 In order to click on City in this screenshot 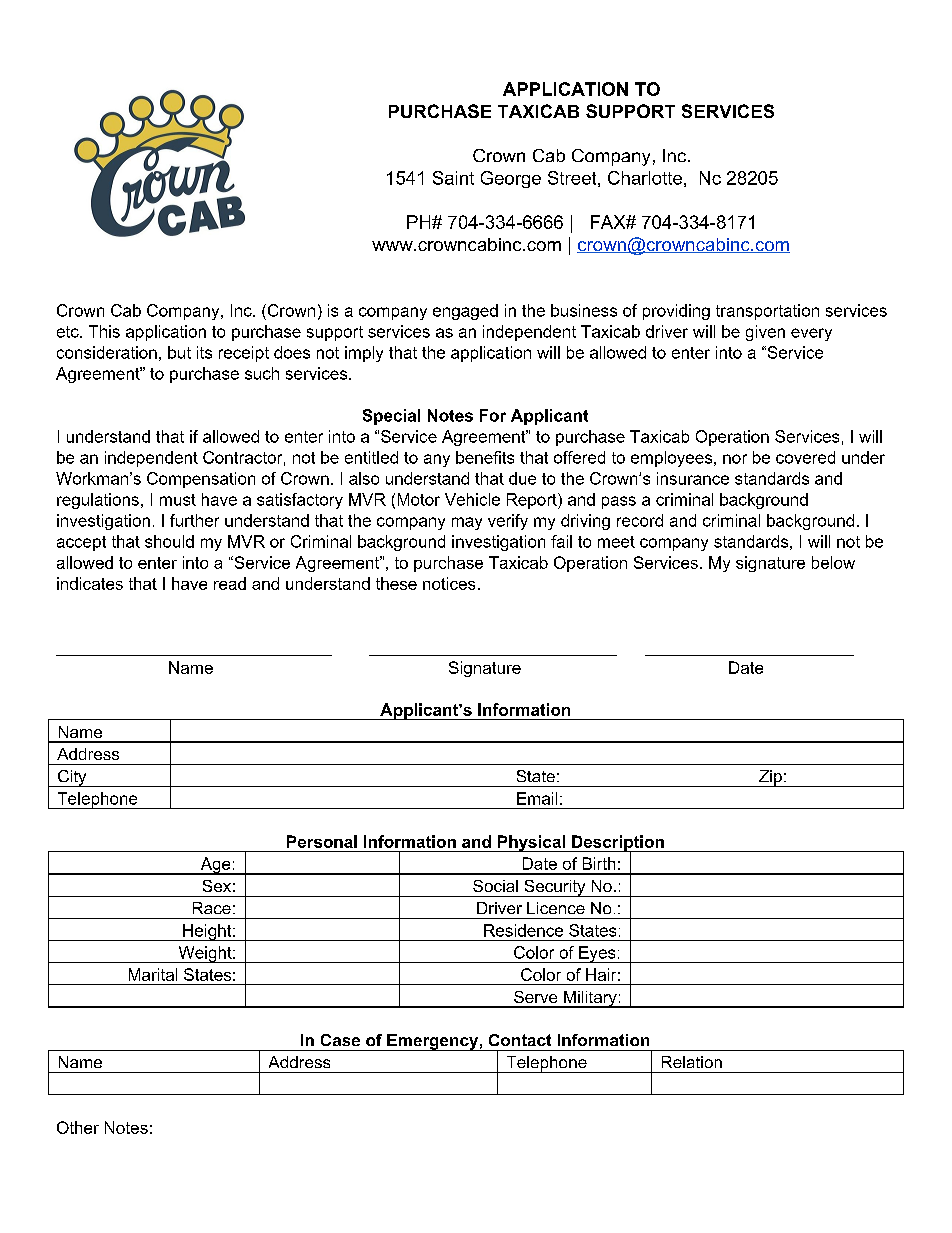, I will do `click(72, 778)`.
